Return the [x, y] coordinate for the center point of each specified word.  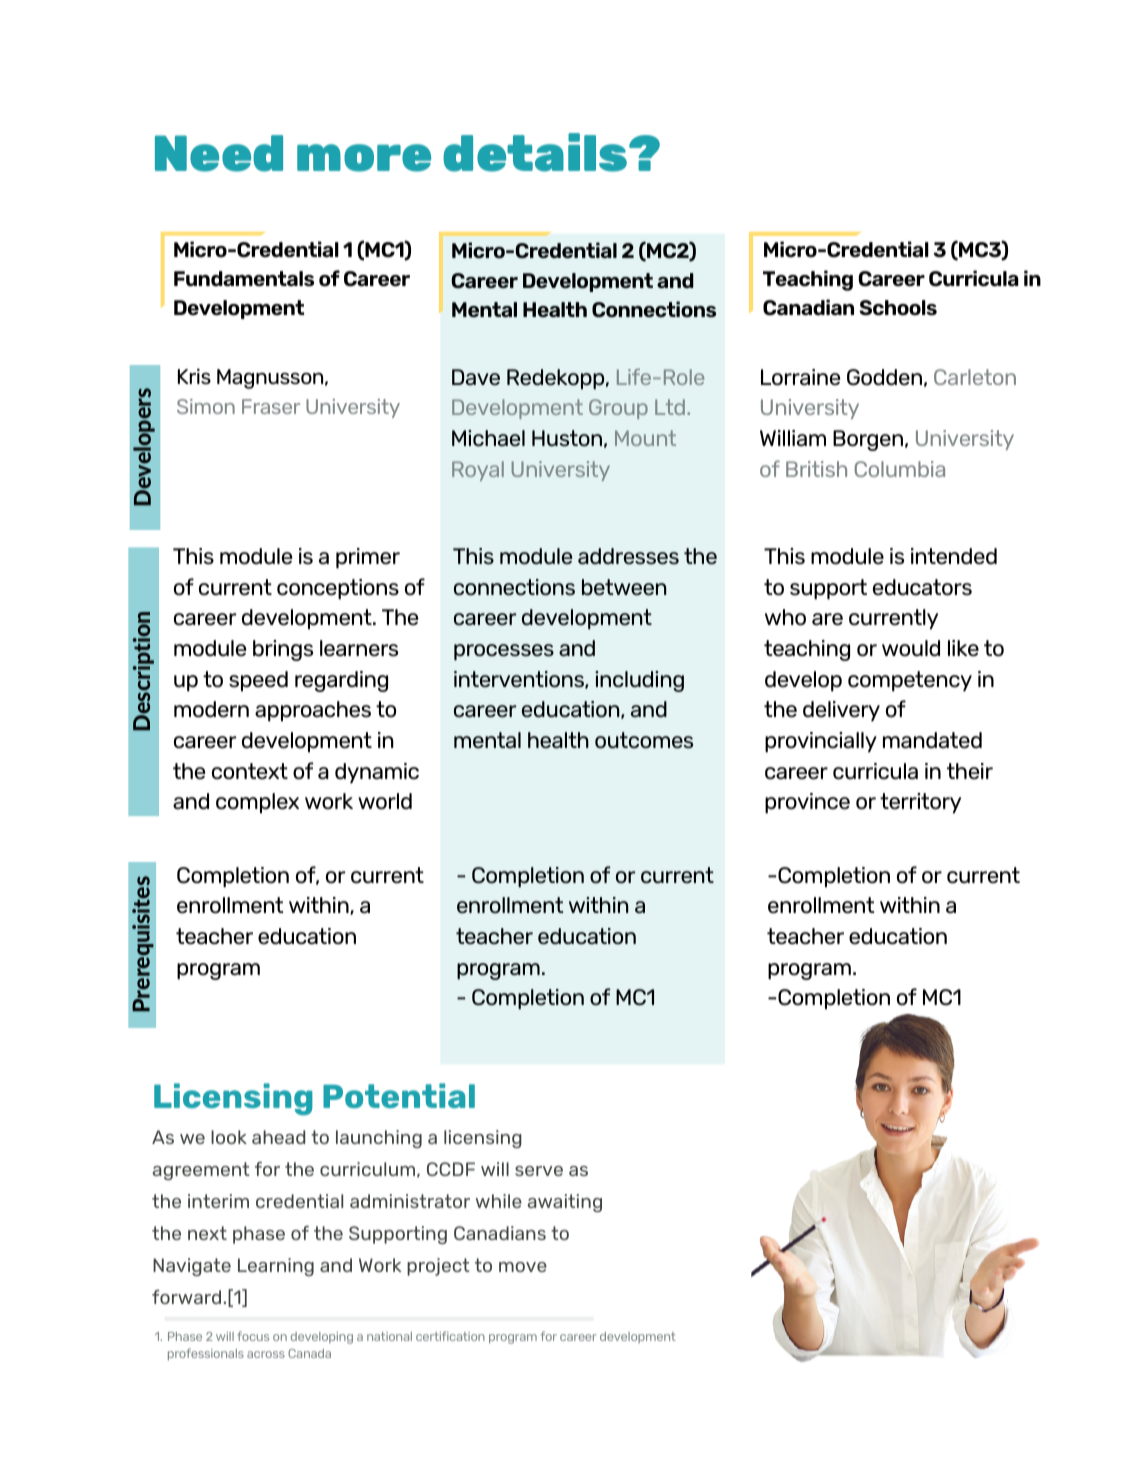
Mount [645, 438]
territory [920, 803]
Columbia [899, 469]
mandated [932, 740]
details [536, 152]
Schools [898, 308]
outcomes [644, 740]
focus [253, 1336]
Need [219, 153]
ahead [278, 1137]
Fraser [271, 406]
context [250, 771]
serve [539, 1171]
